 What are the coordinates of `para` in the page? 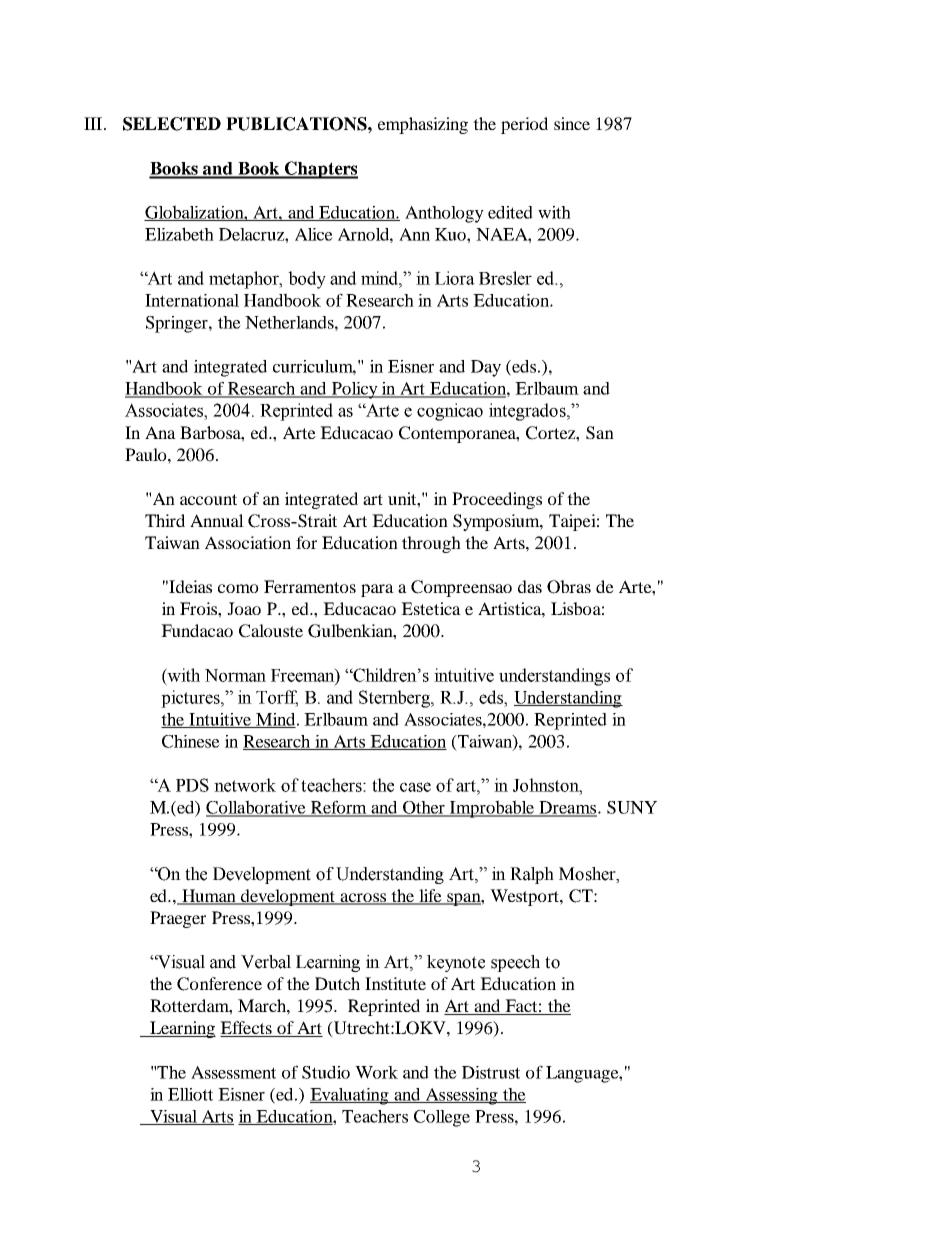 It's located at (377, 590).
